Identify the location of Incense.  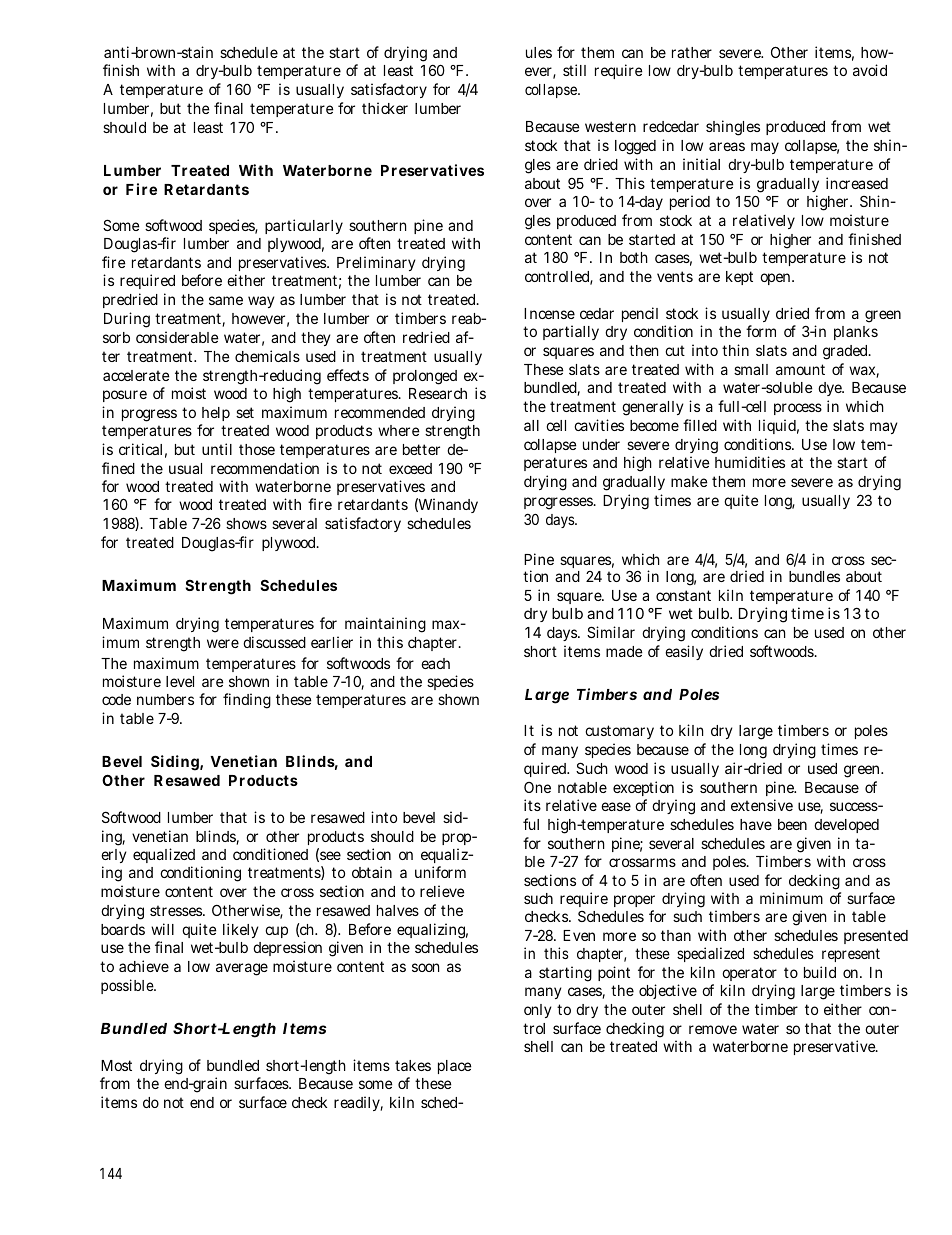
(549, 313).
